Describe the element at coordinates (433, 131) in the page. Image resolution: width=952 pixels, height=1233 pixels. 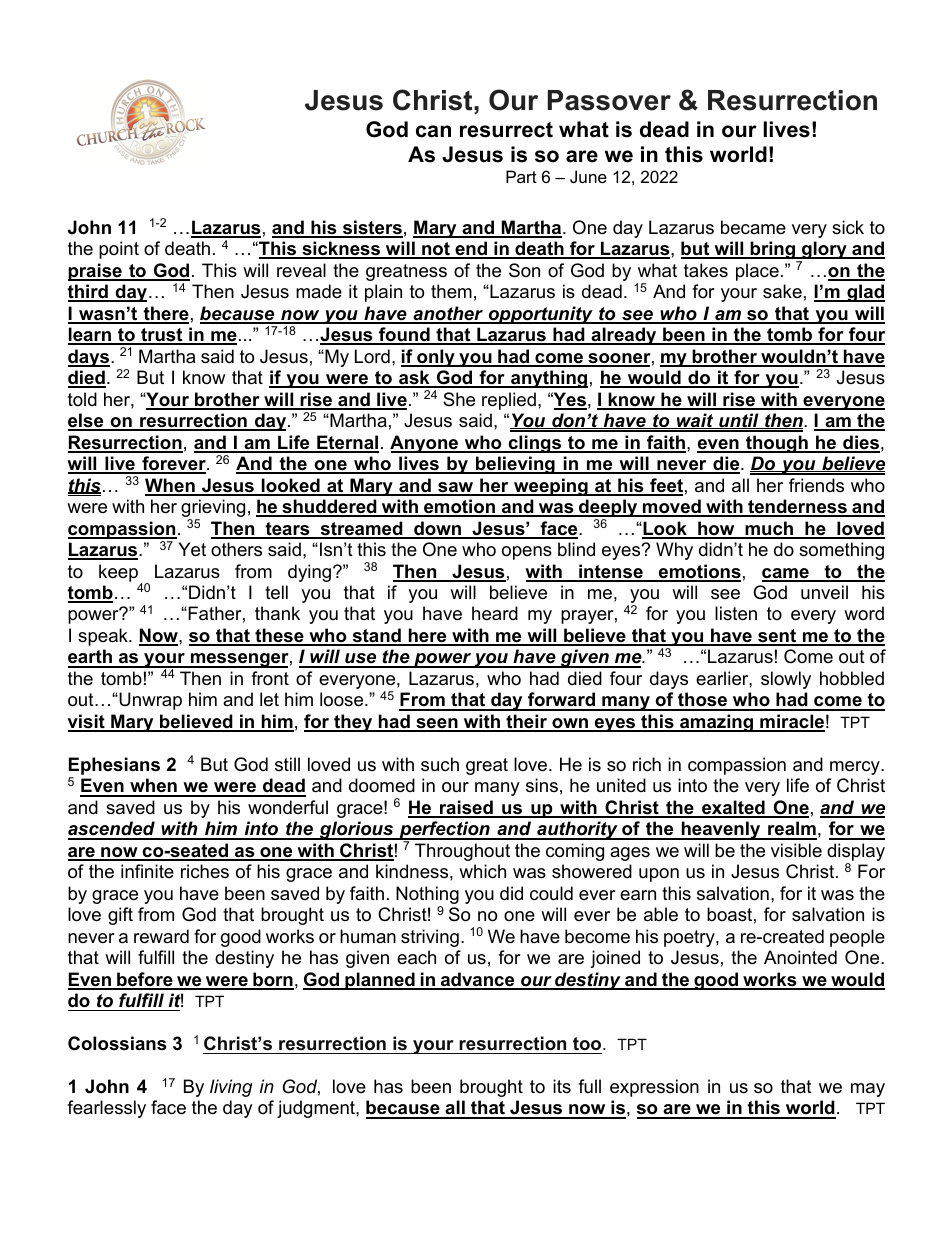
I see `can` at that location.
